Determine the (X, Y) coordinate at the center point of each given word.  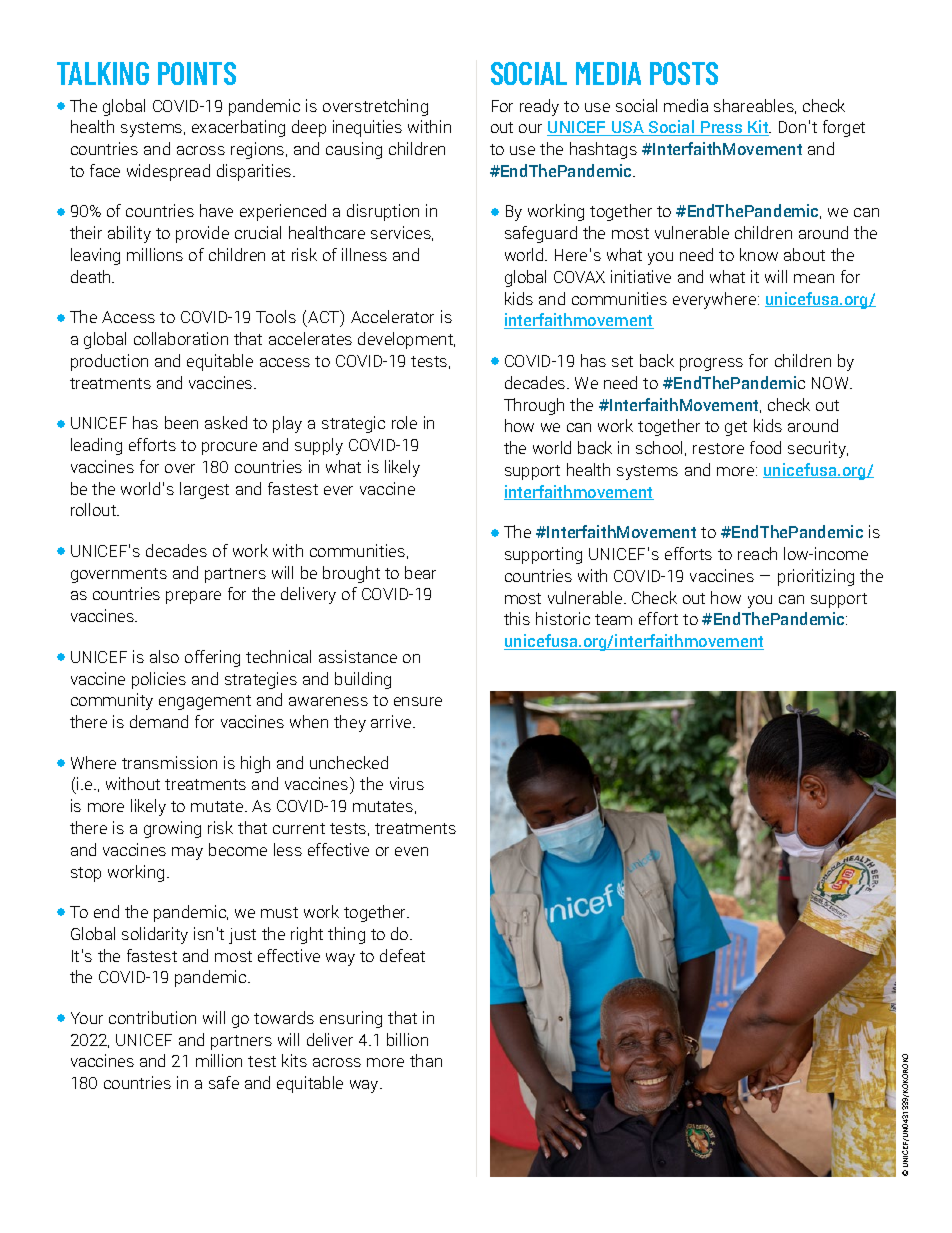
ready (539, 107)
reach (757, 553)
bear (420, 572)
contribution (152, 1017)
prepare (193, 597)
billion (407, 1039)
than (426, 1060)
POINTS (197, 73)
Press (722, 128)
